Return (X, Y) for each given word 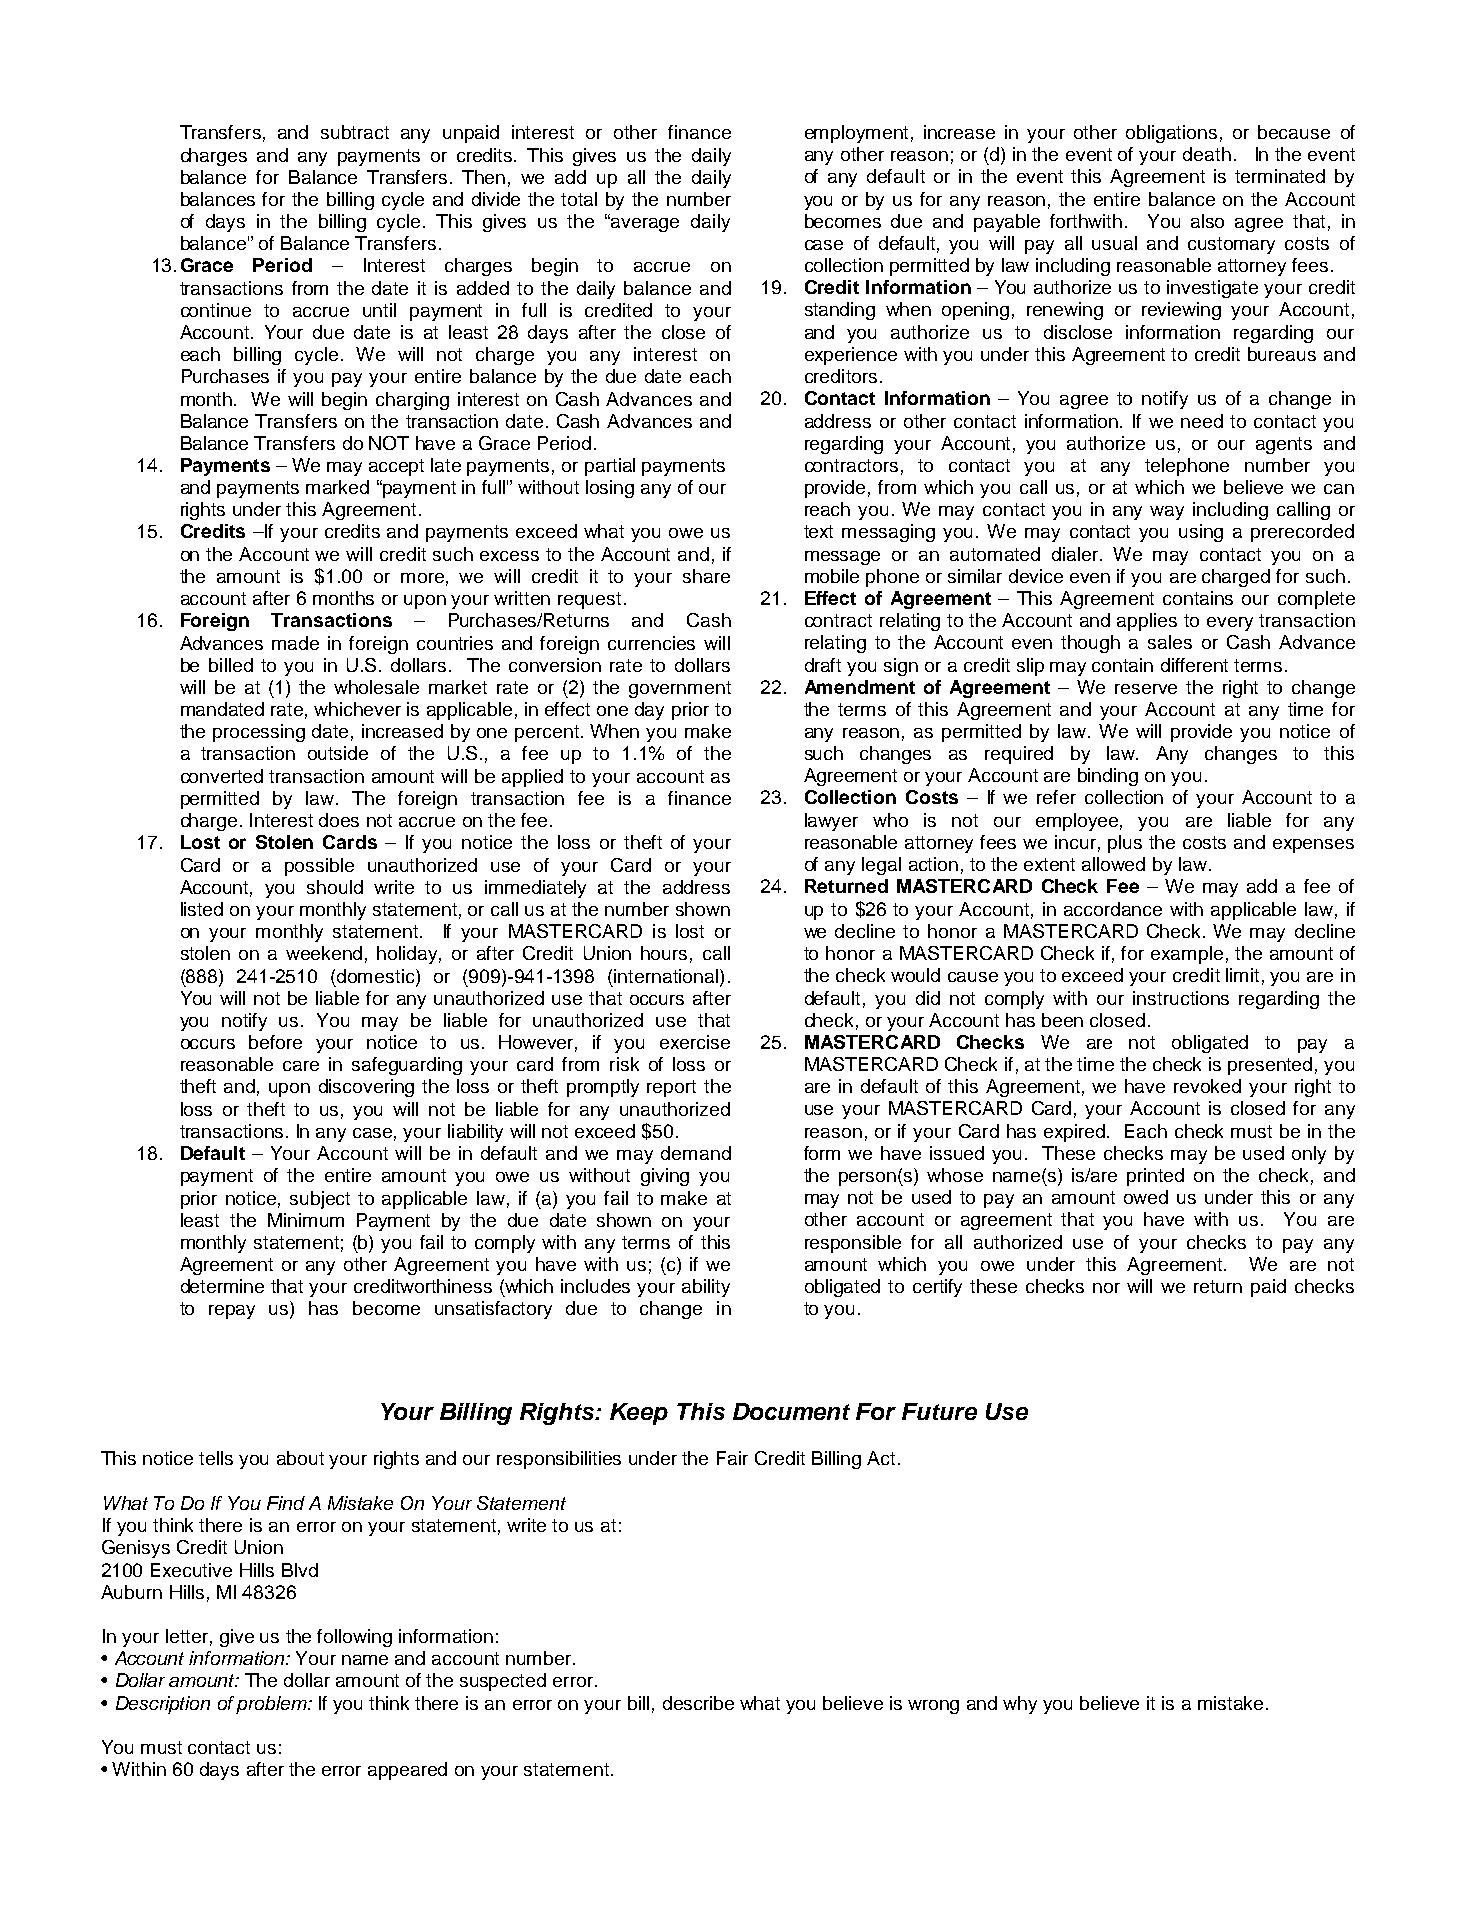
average (645, 225)
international (666, 976)
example (1187, 955)
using (1201, 533)
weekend (324, 953)
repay (232, 1312)
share (706, 576)
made (295, 643)
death (1207, 154)
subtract (355, 132)
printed (1155, 1177)
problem (273, 1705)
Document (791, 1411)
